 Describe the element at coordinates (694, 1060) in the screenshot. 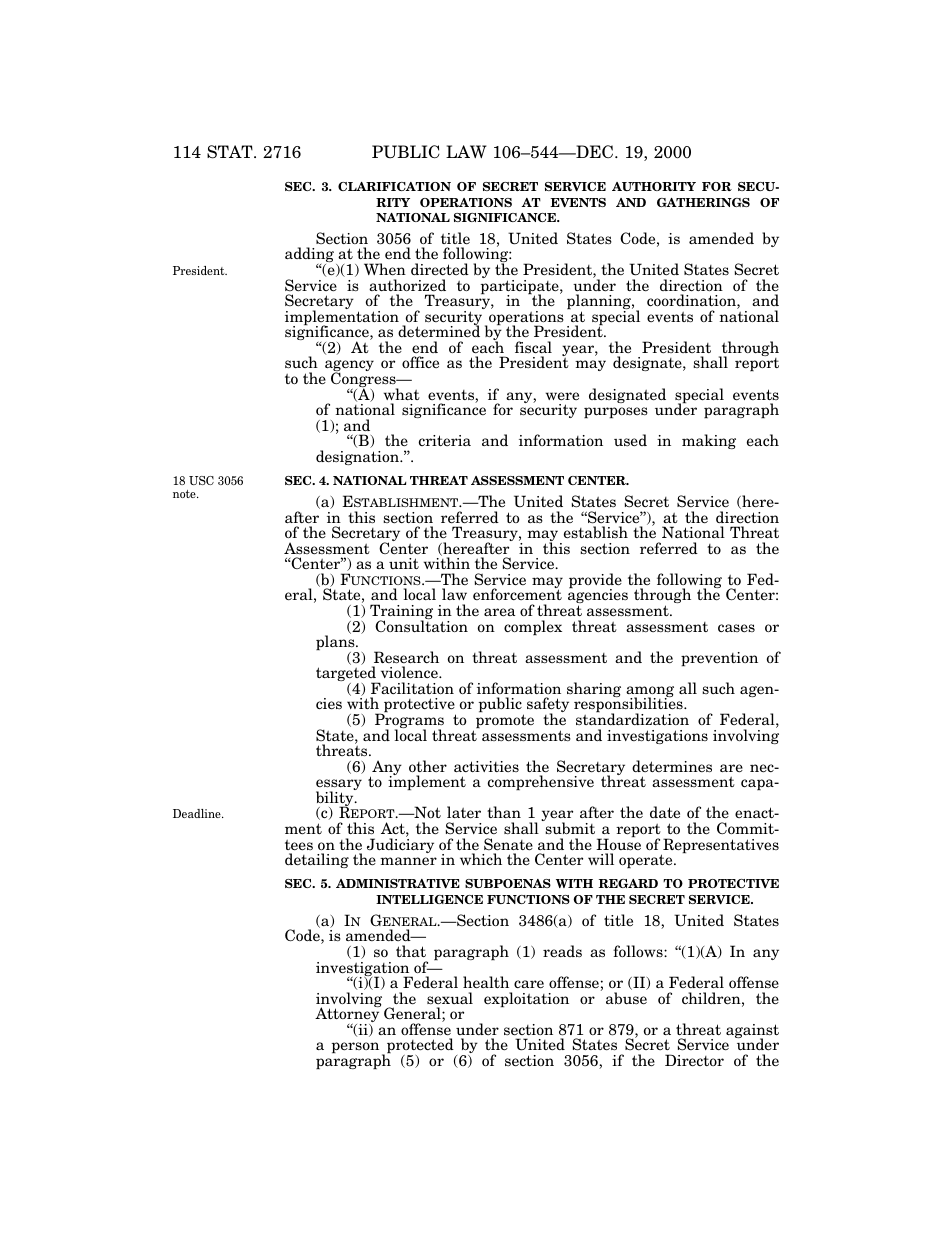

I see `Director` at that location.
